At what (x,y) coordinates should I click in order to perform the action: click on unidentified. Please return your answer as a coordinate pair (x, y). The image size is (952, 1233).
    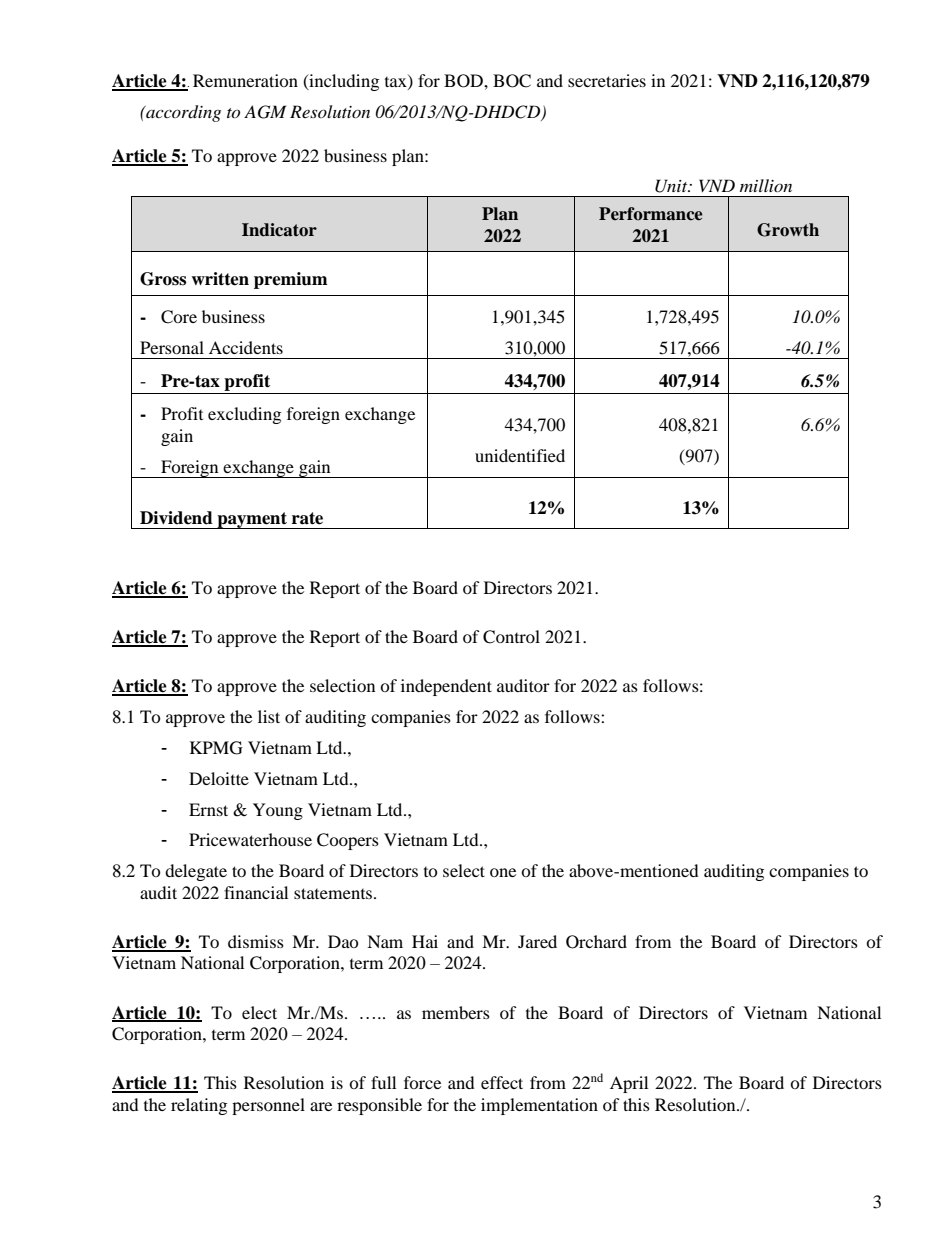
    Looking at the image, I should click on (520, 455).
